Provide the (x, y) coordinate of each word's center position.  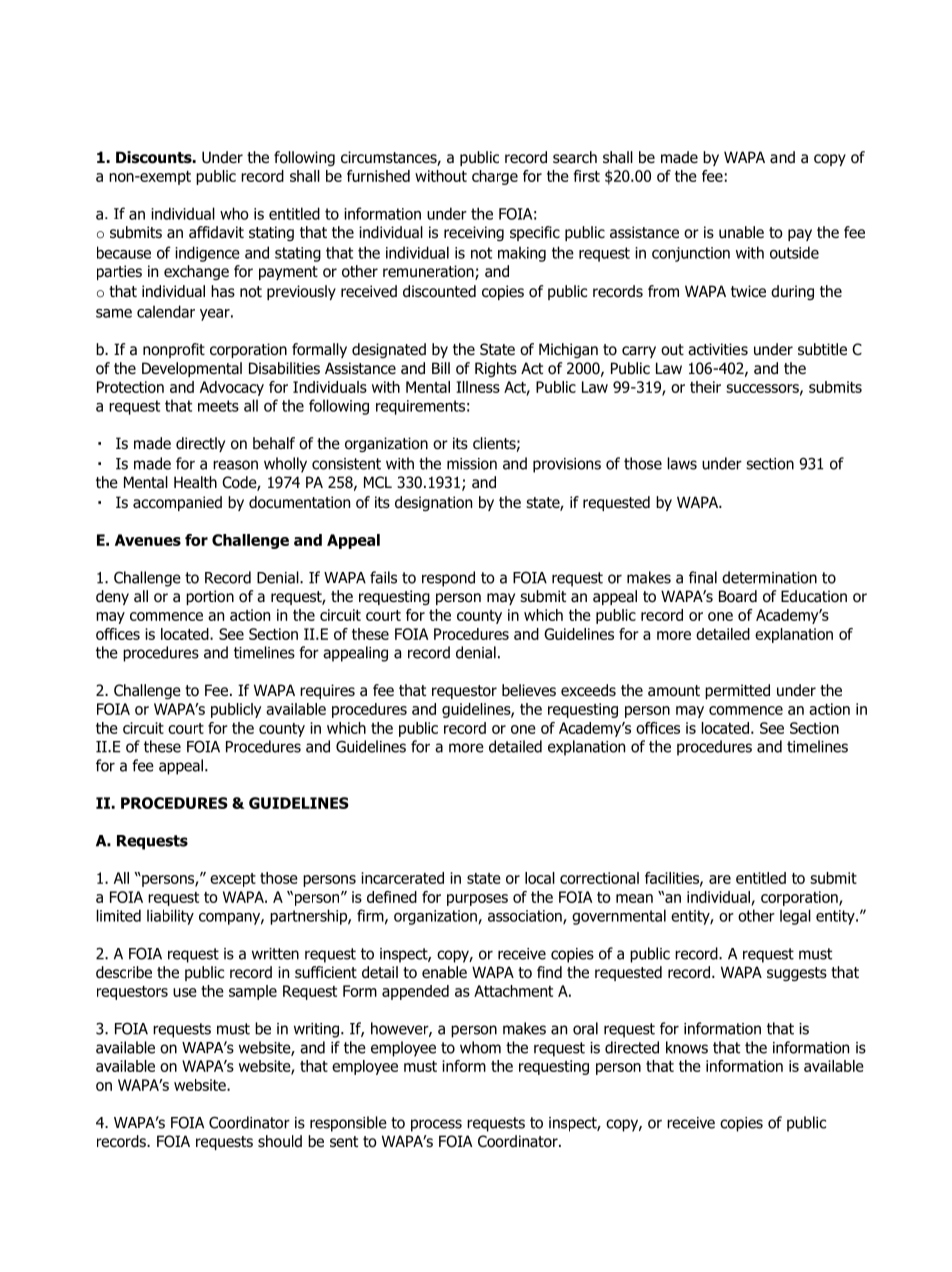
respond (448, 579)
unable (741, 232)
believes (529, 690)
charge (495, 177)
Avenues (148, 540)
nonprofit (174, 350)
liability (170, 917)
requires (327, 691)
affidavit (216, 232)
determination (769, 577)
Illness (478, 387)
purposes (477, 900)
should (280, 1141)
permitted (737, 691)
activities (718, 349)
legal (795, 917)
